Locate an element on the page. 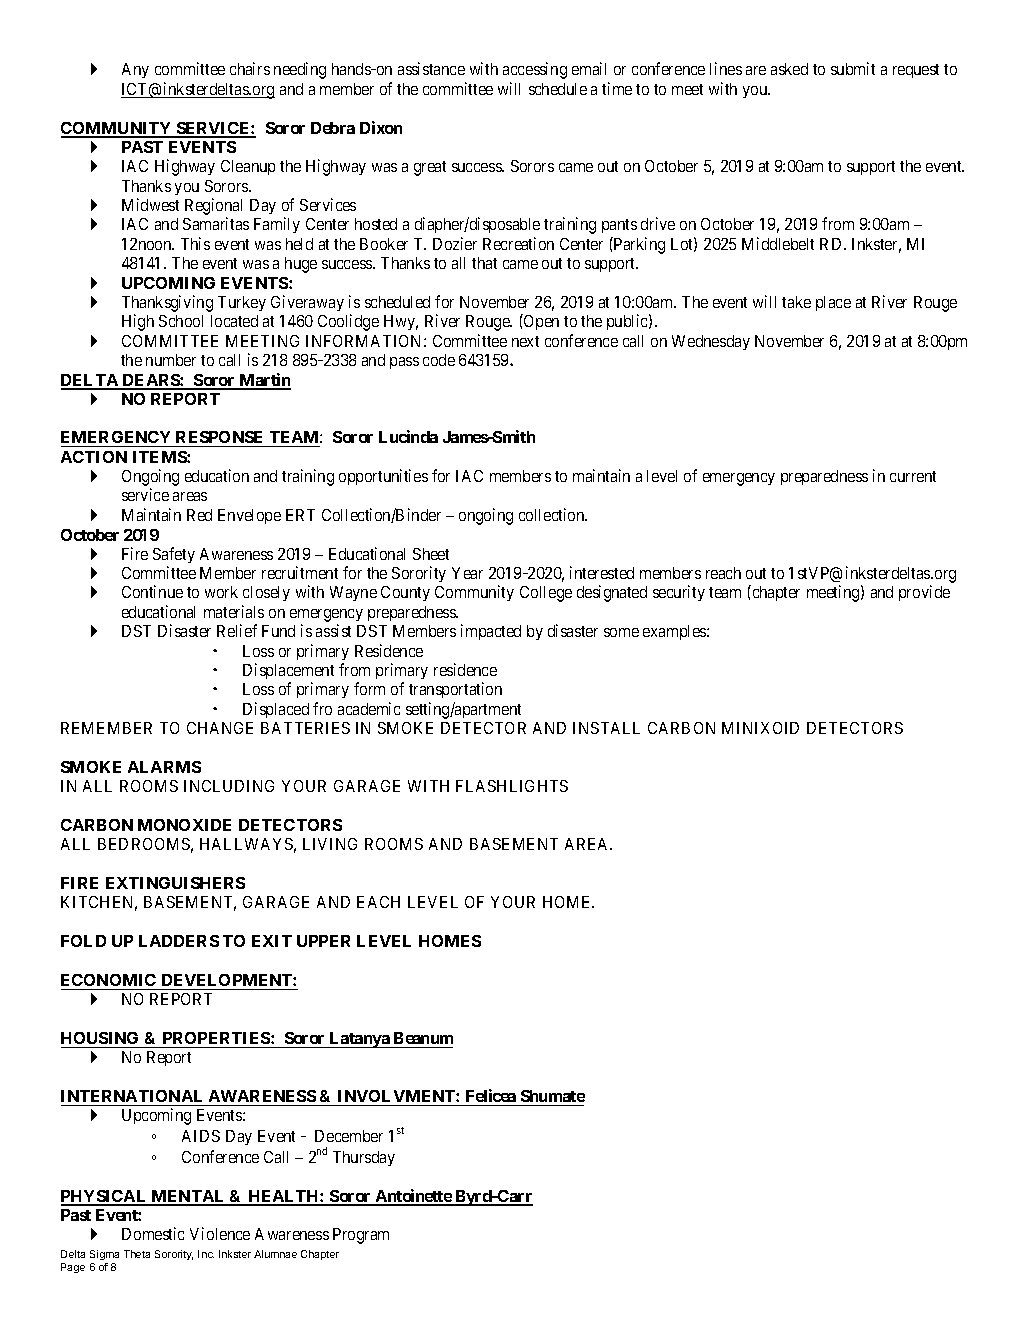 The height and width of the page is (1334, 1030). submit is located at coordinates (853, 68).
